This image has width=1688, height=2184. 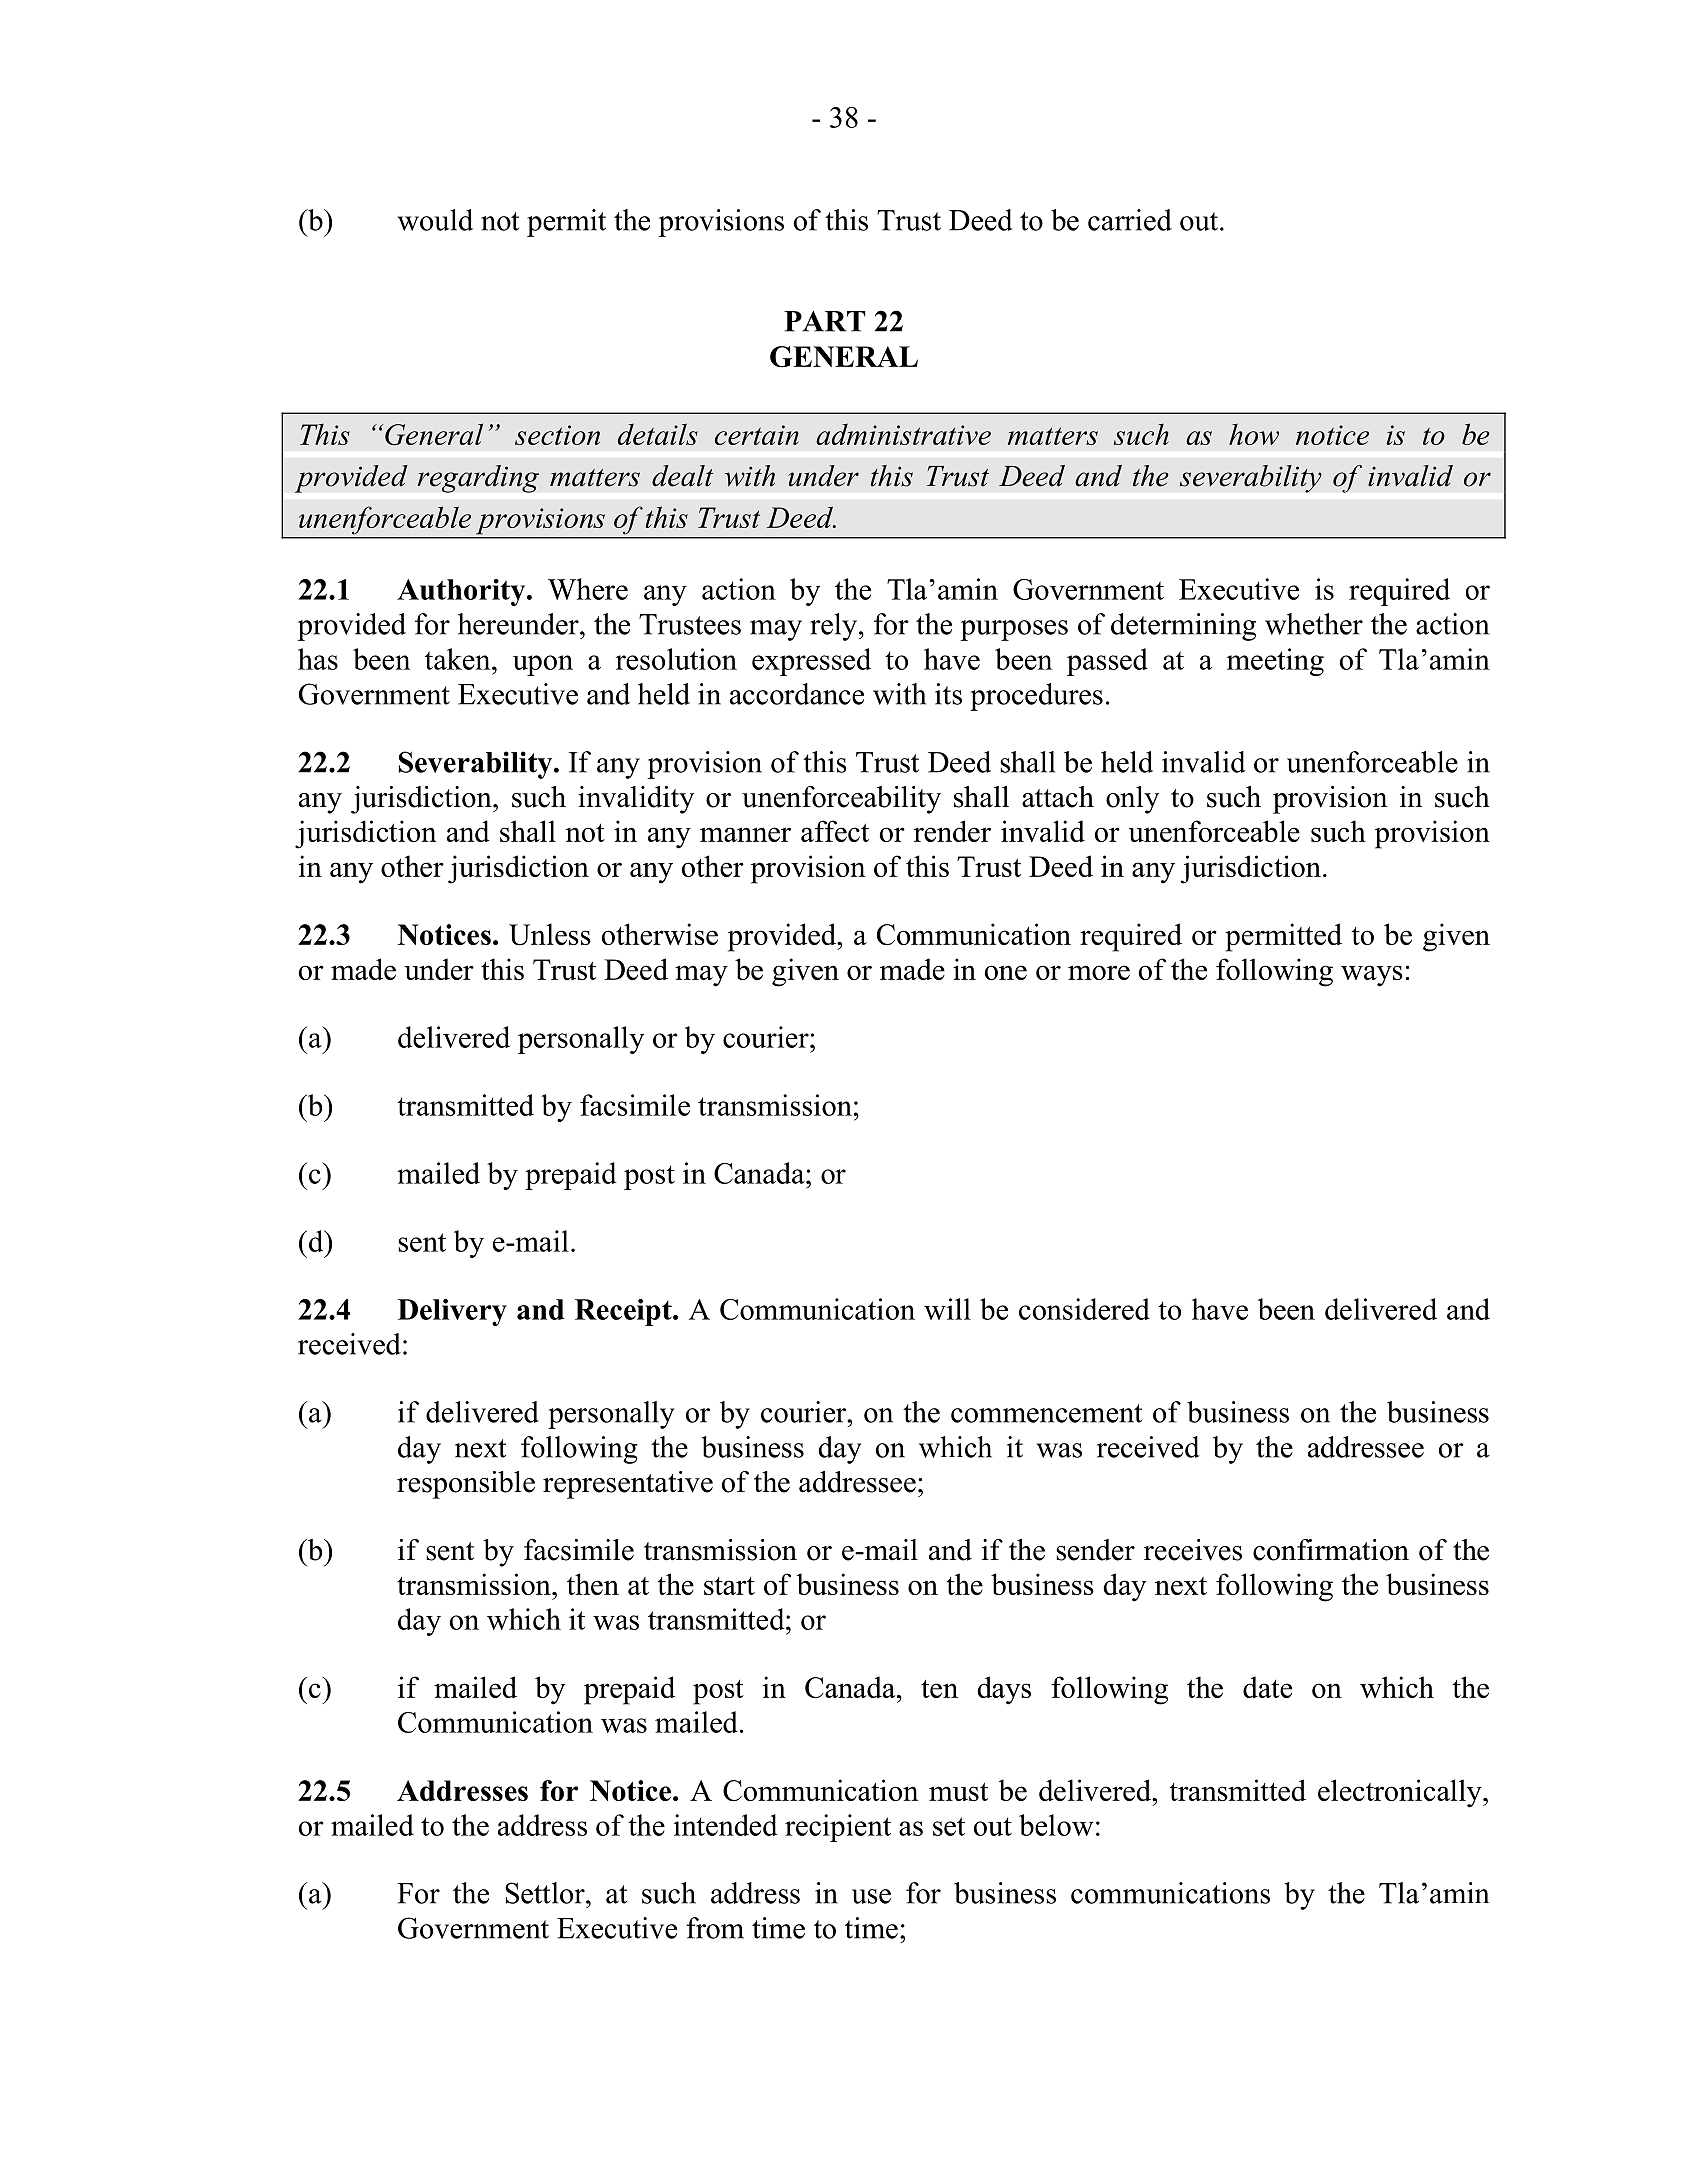 I want to click on responsible, so click(x=466, y=1485).
